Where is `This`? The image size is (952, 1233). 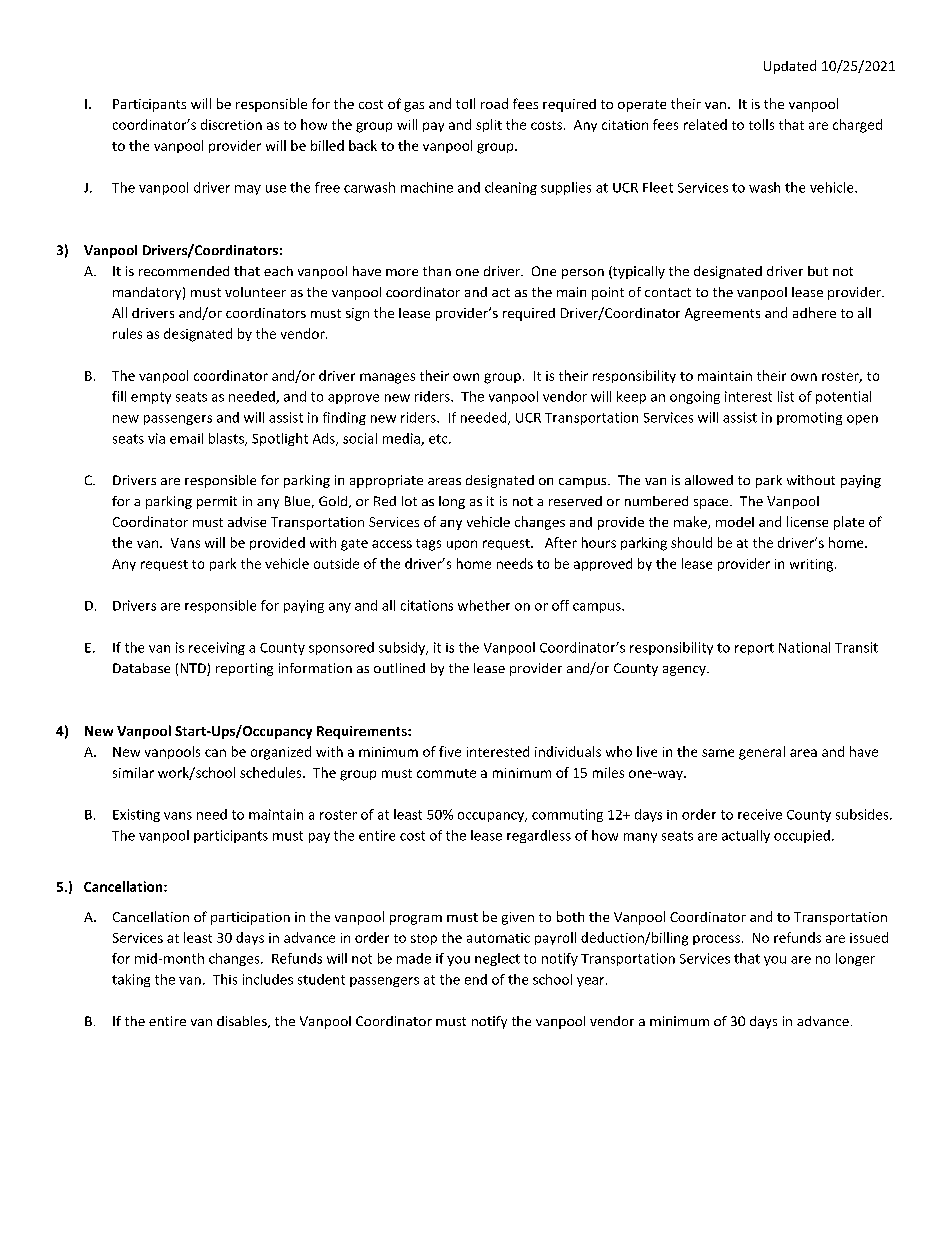 This is located at coordinates (225, 979).
